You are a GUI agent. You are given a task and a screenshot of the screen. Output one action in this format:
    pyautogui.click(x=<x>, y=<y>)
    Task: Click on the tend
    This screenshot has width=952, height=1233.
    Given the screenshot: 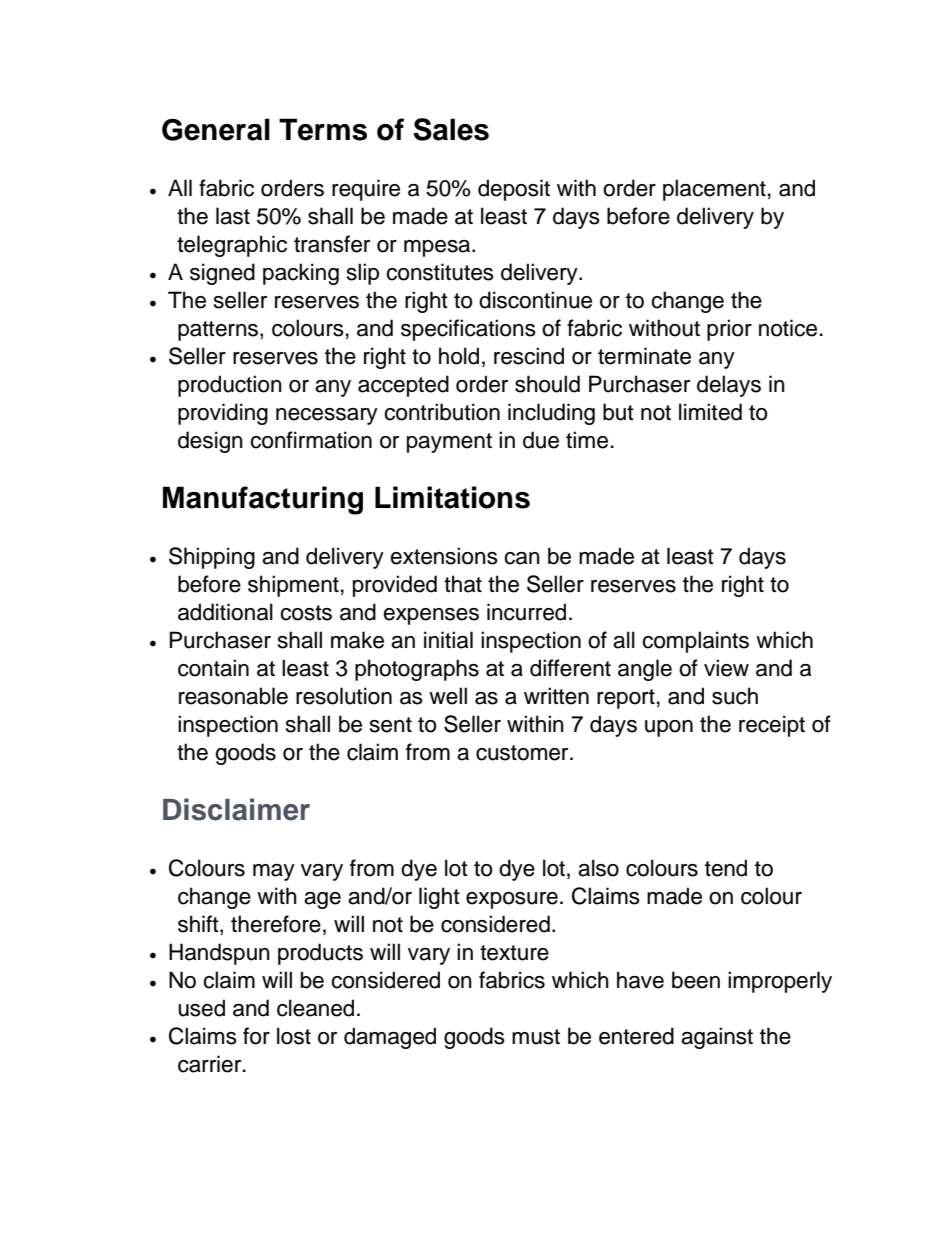 What is the action you would take?
    pyautogui.click(x=726, y=868)
